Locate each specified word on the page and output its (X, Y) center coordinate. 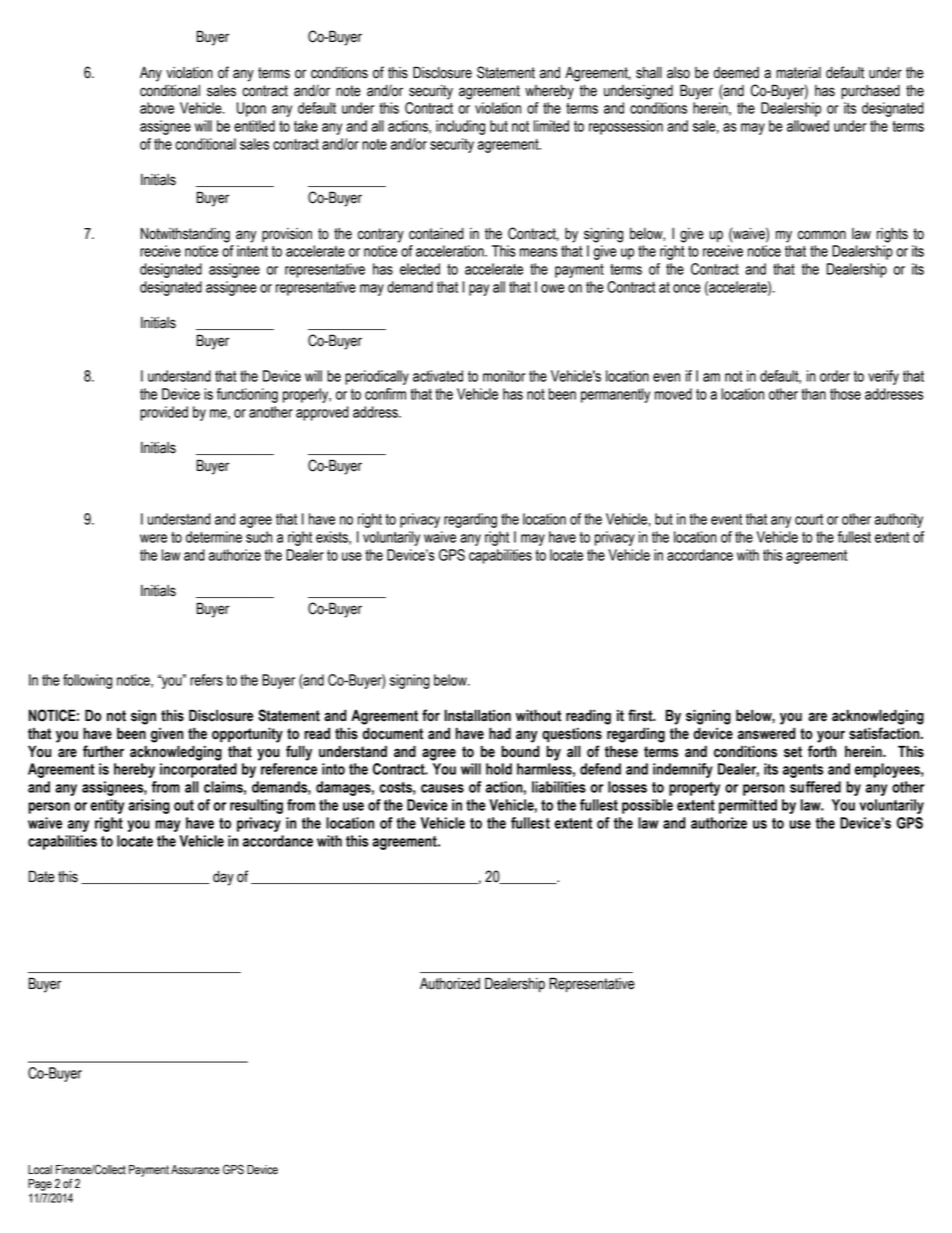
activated (438, 376)
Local (40, 1170)
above (157, 108)
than (813, 394)
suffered (815, 787)
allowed (808, 126)
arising (149, 806)
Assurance (195, 1170)
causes (442, 788)
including (460, 127)
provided (164, 413)
